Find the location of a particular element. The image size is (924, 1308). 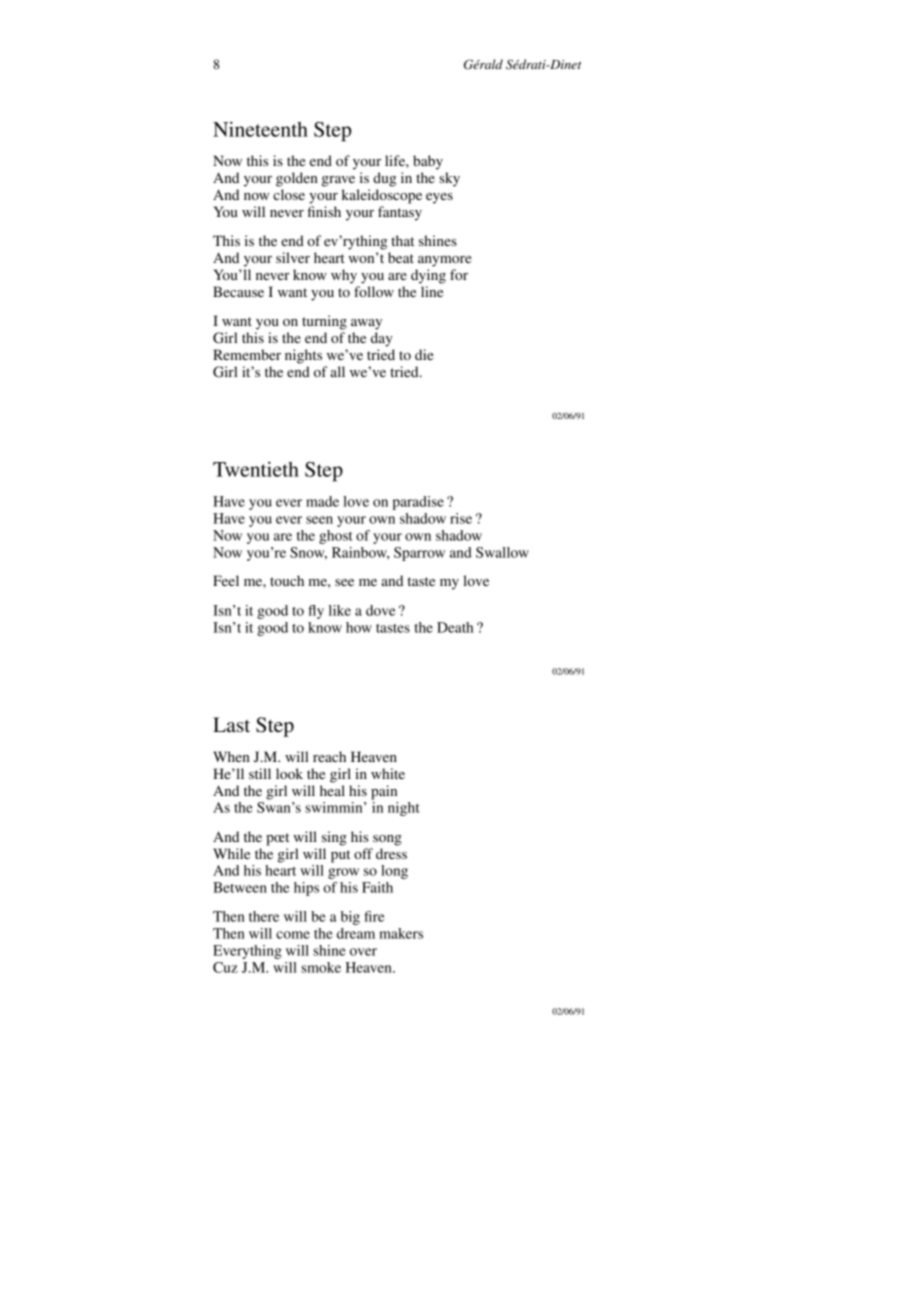

Because is located at coordinates (238, 291).
